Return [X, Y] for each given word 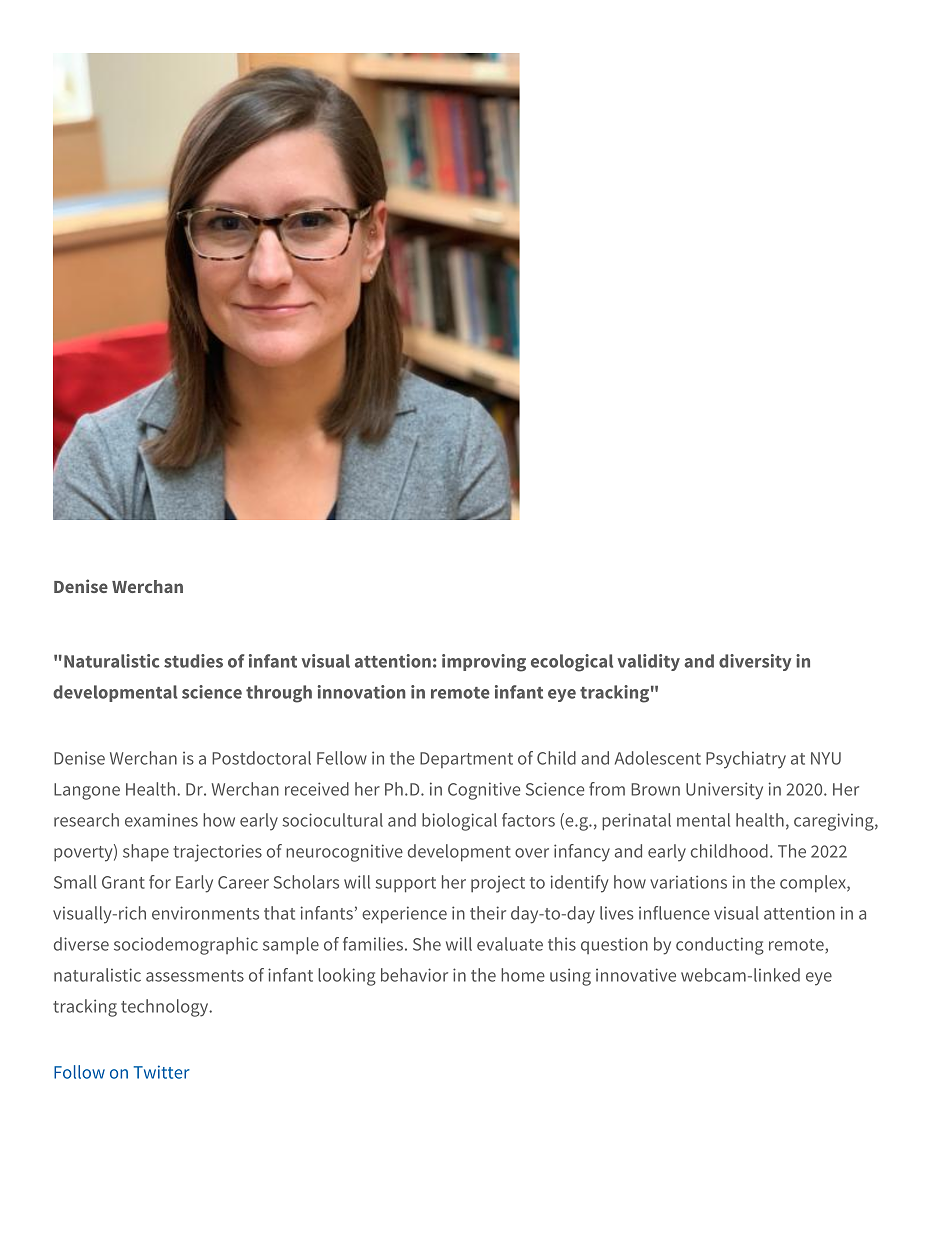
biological [459, 822]
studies [193, 661]
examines [161, 820]
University [724, 791]
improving [484, 663]
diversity [755, 662]
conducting [720, 946]
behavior [414, 975]
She [427, 944]
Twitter [162, 1072]
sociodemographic [186, 946]
